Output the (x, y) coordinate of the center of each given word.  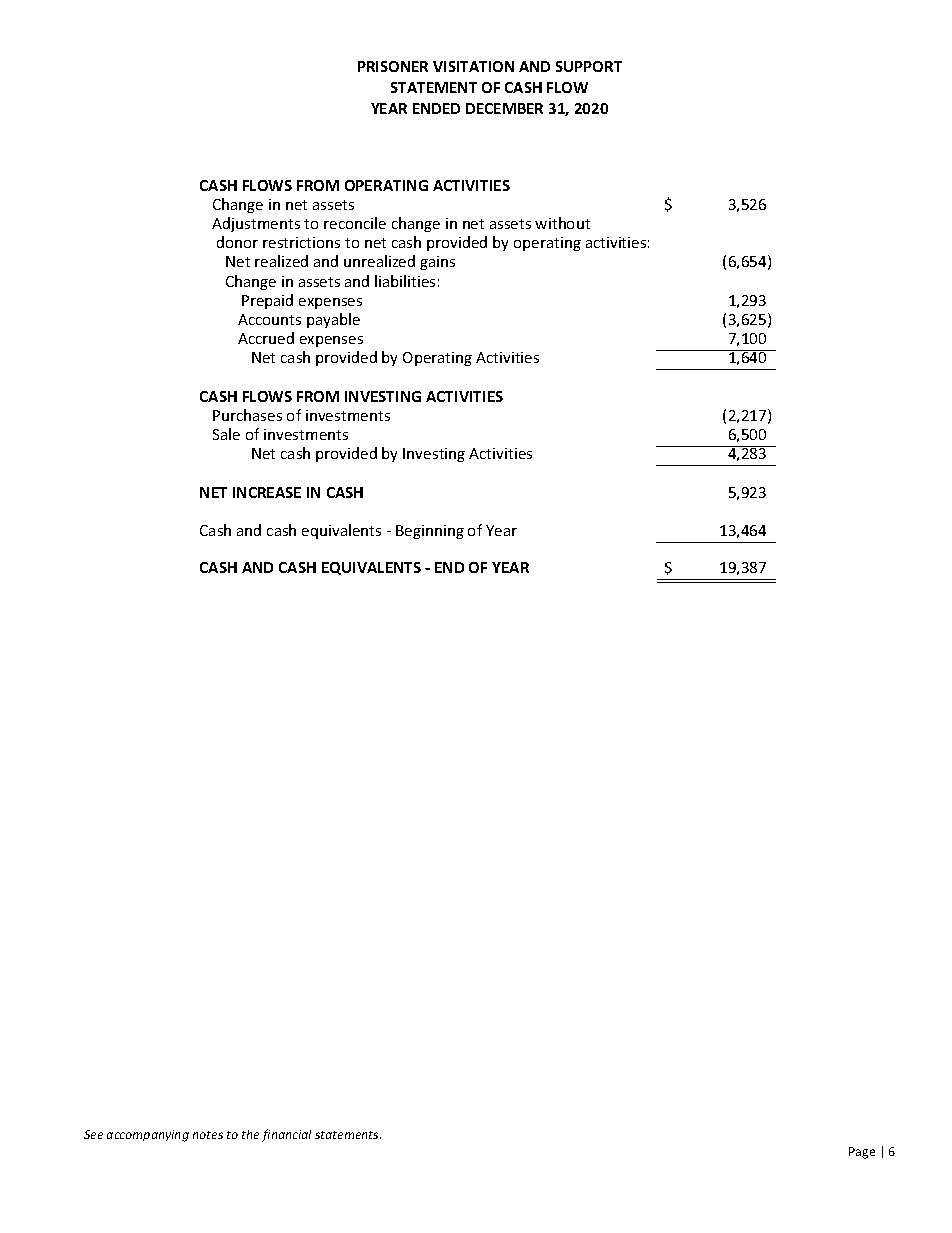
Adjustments (256, 224)
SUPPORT (589, 66)
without (562, 223)
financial (286, 1135)
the (250, 1134)
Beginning (430, 532)
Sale (226, 434)
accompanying (148, 1136)
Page (862, 1153)
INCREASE (267, 492)
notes (208, 1135)
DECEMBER (504, 108)
